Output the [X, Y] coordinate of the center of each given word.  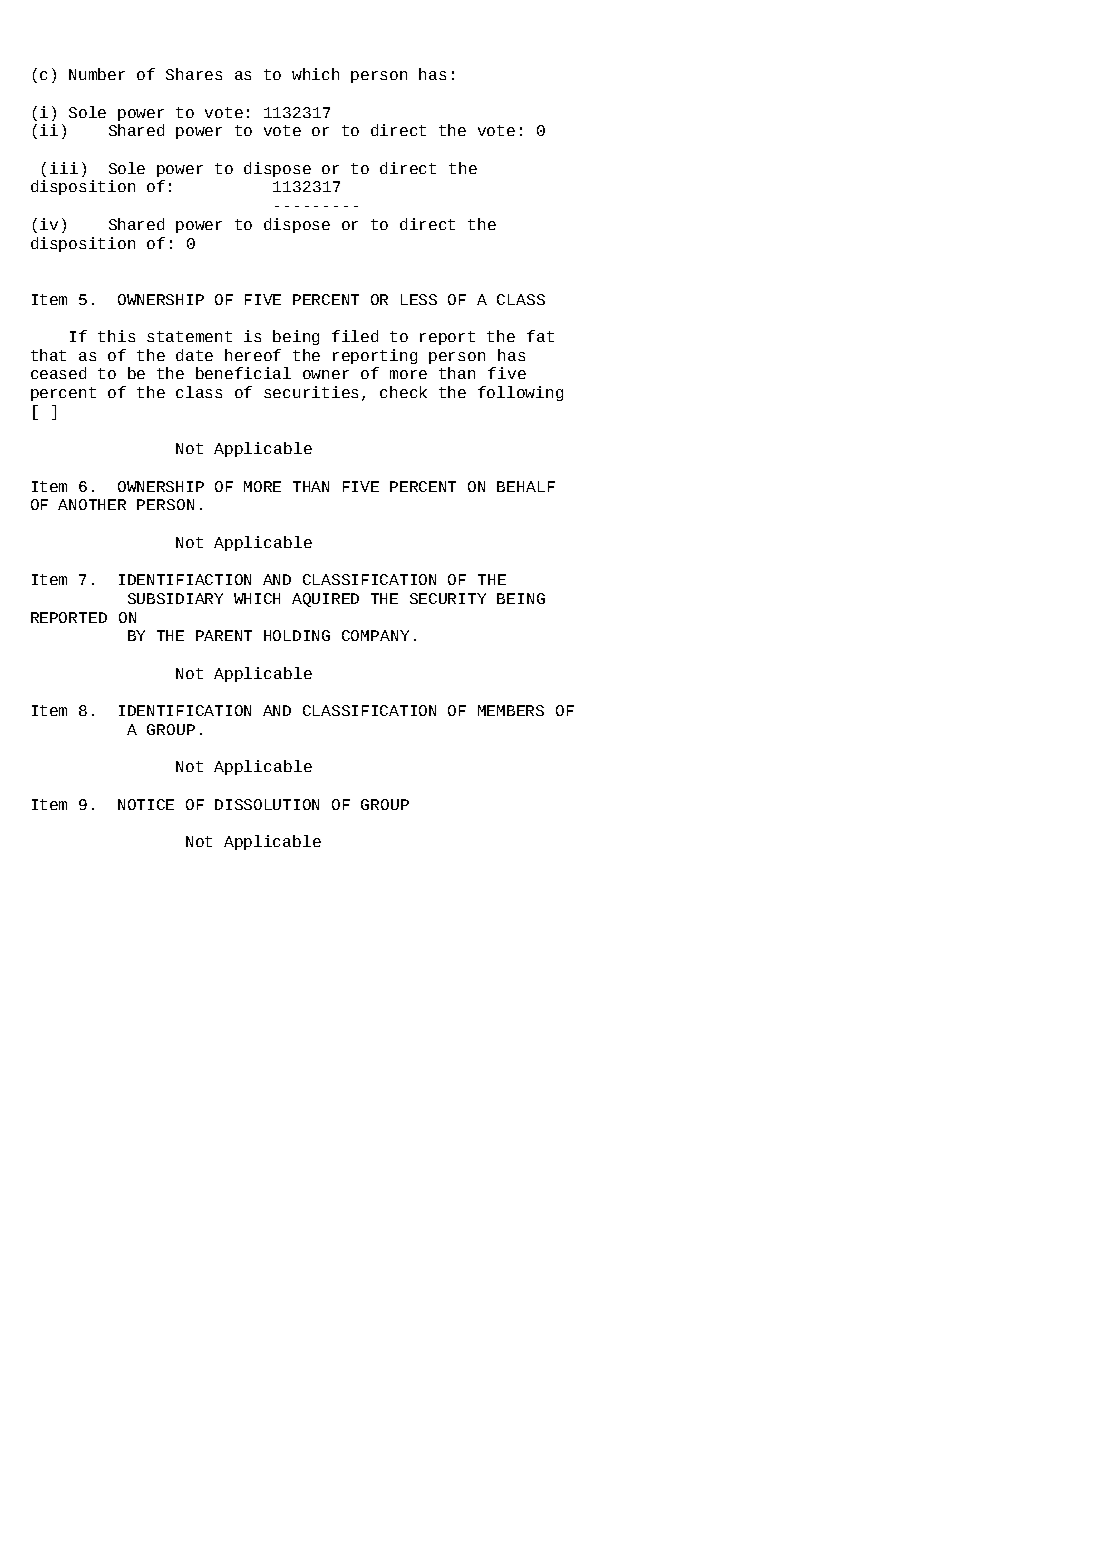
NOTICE [146, 804]
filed [355, 336]
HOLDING [297, 635]
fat [540, 336]
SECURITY [448, 598]
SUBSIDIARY [175, 598]
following [520, 393]
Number [97, 74]
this [116, 336]
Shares [194, 74]
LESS [419, 299]
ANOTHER [92, 504]
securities [311, 392]
